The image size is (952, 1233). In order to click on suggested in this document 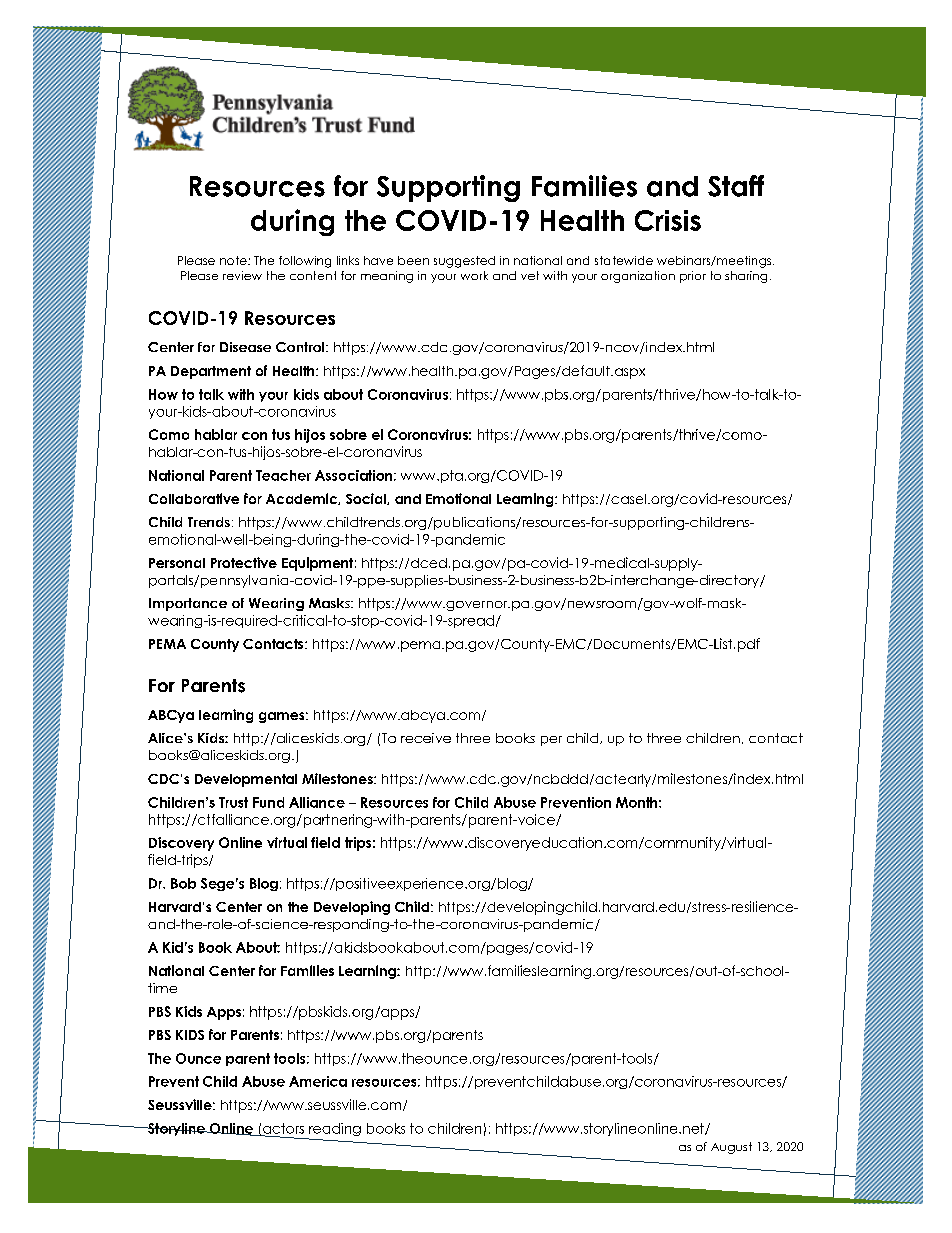, I will do `click(464, 262)`.
